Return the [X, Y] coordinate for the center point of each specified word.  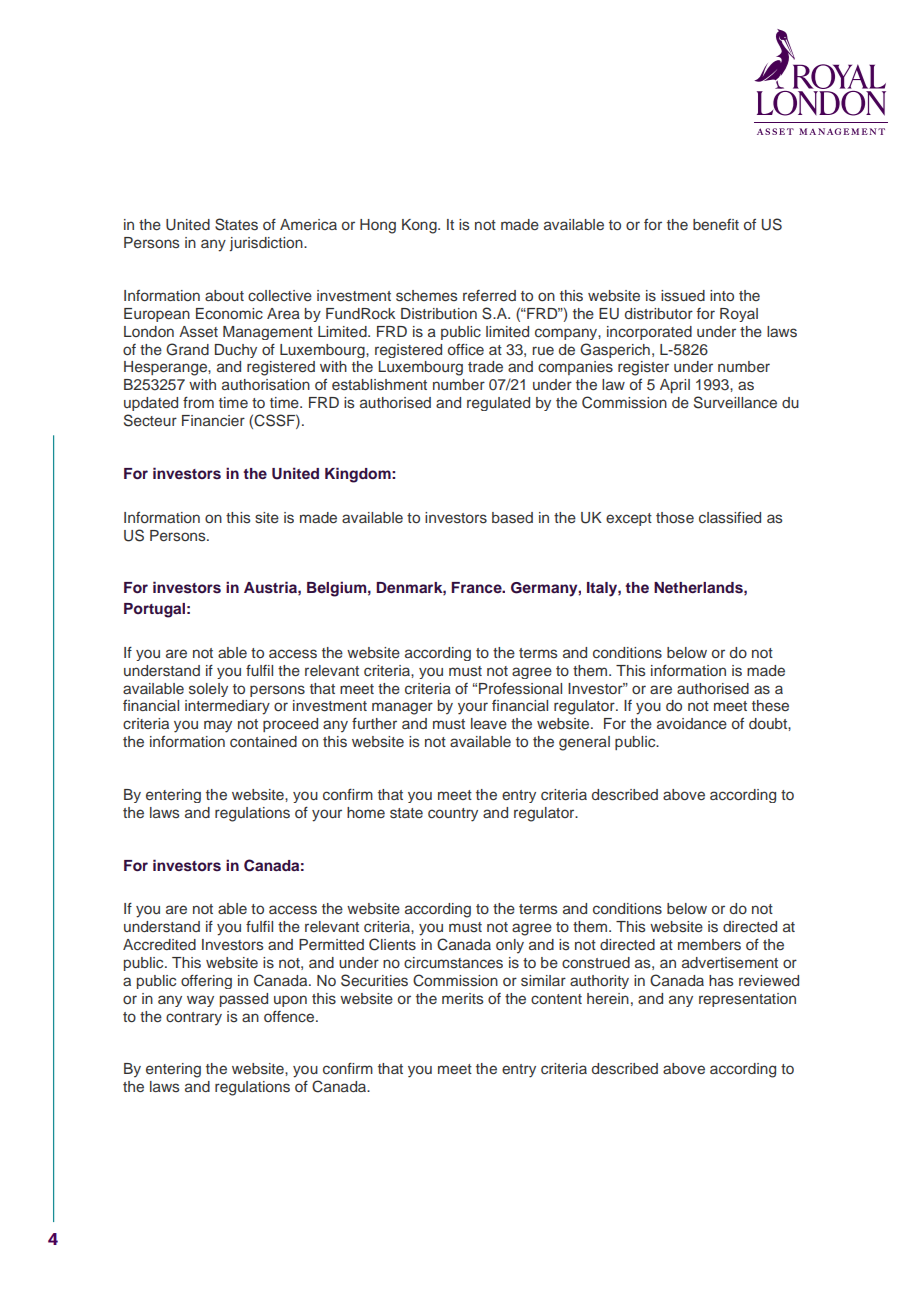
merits [463, 998]
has [721, 980]
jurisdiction [267, 244]
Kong [420, 226]
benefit [716, 224]
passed [244, 1000]
